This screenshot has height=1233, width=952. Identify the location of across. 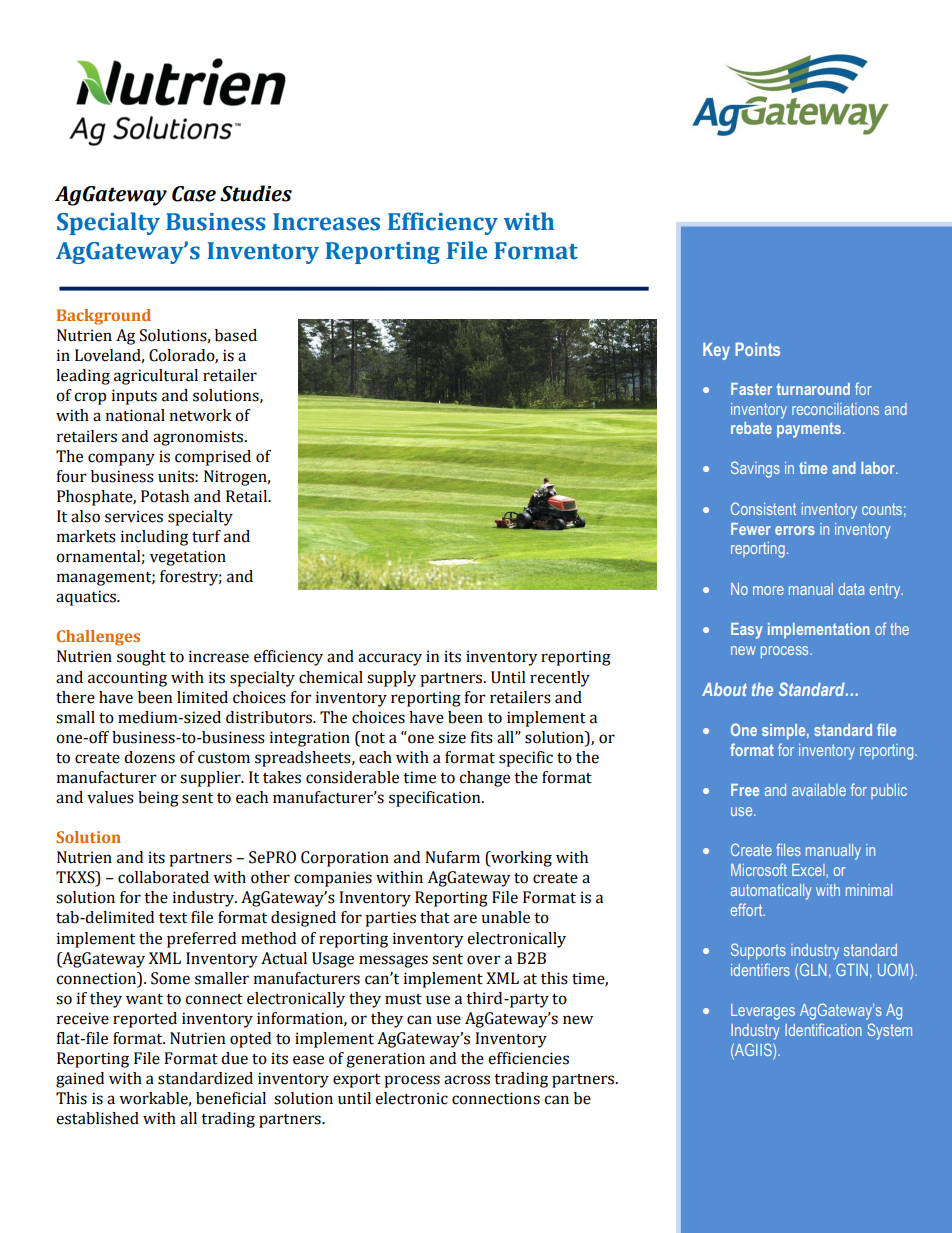
(467, 1080).
